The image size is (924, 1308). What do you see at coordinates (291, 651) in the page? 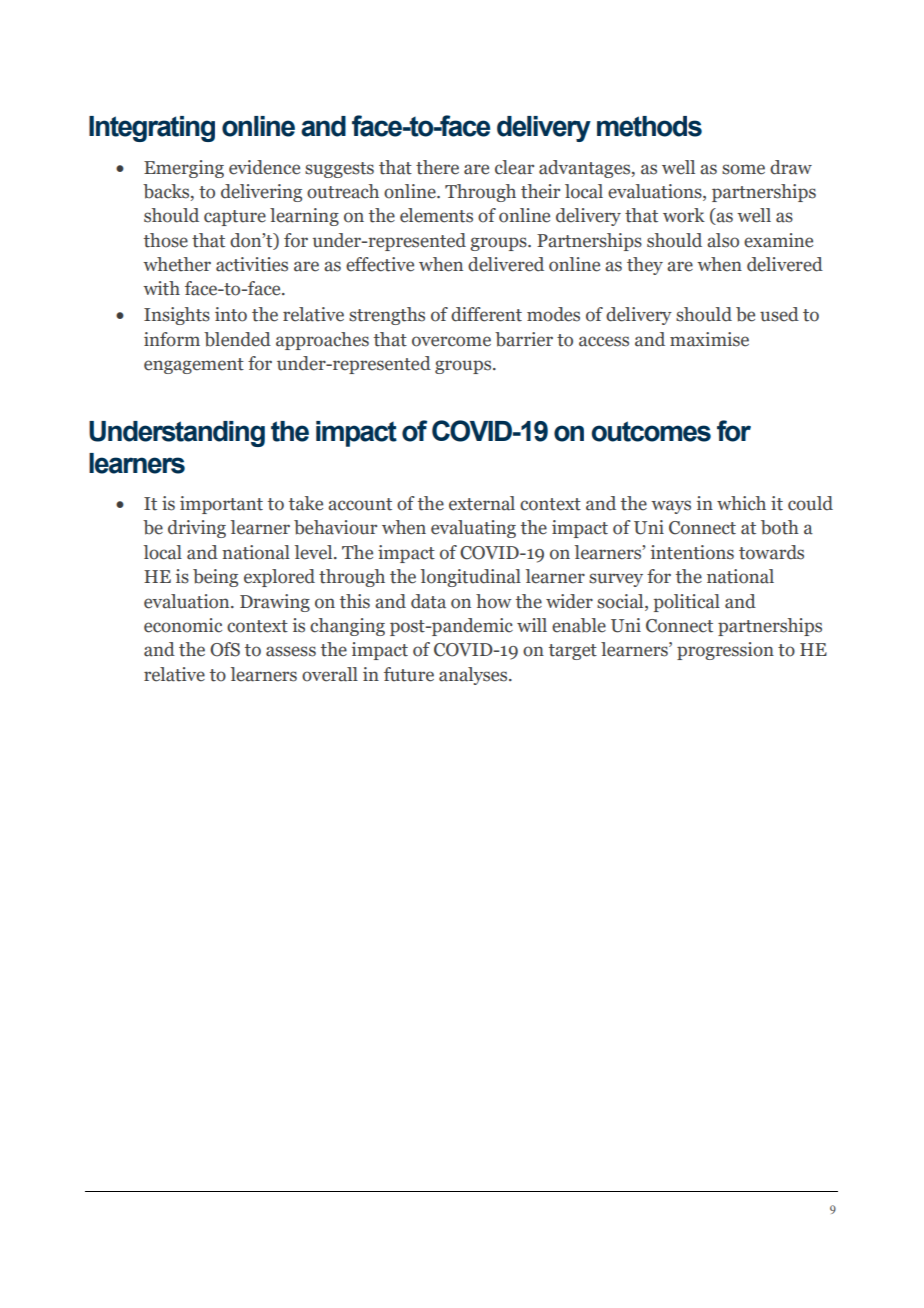
I see `assess` at bounding box center [291, 651].
